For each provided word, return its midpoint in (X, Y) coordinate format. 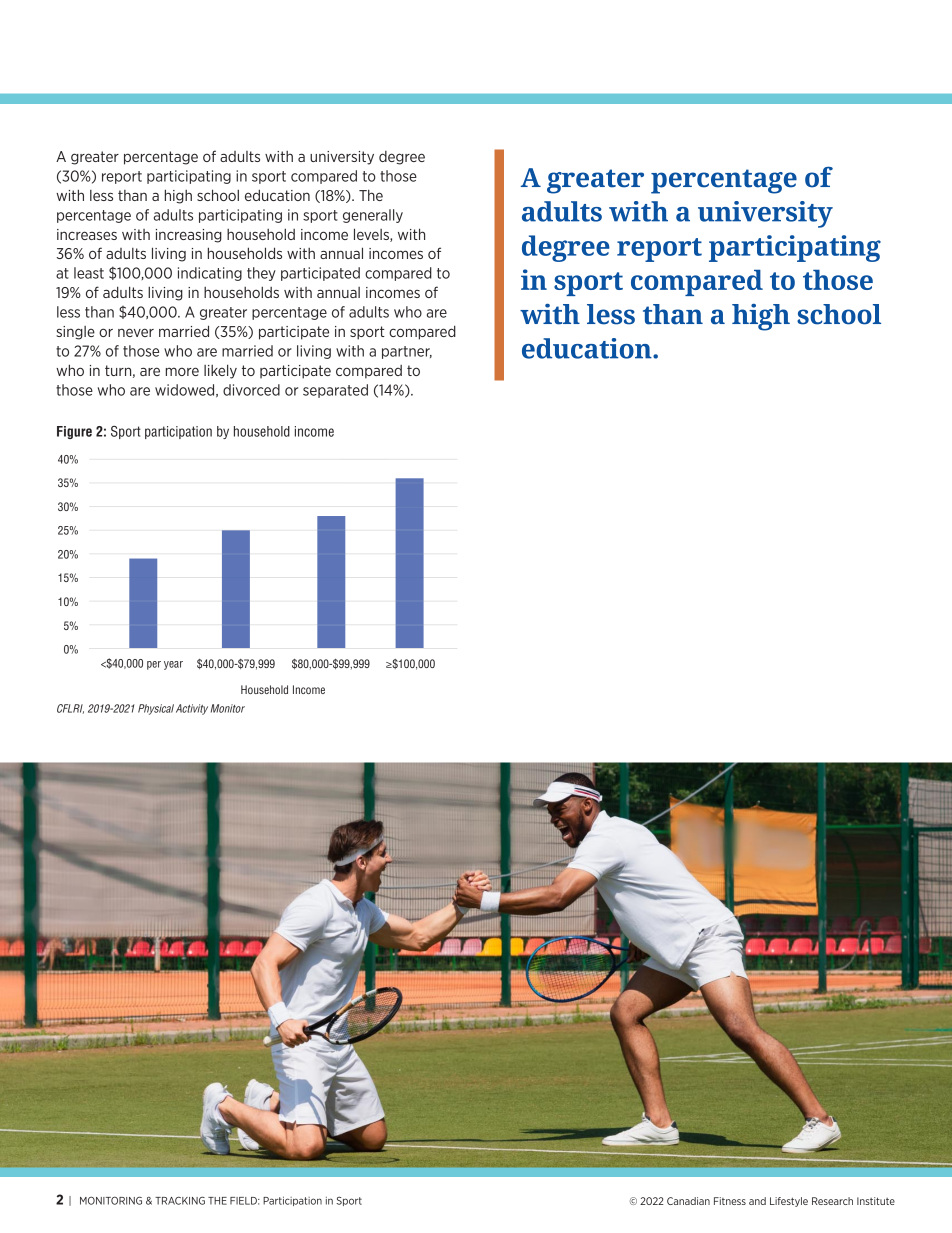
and (757, 1201)
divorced (251, 390)
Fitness (730, 1201)
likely (220, 371)
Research (832, 1201)
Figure (74, 432)
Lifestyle (789, 1202)
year (173, 665)
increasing (189, 236)
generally (373, 216)
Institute (876, 1201)
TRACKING (180, 1200)
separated (335, 391)
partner (407, 352)
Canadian (688, 1201)
